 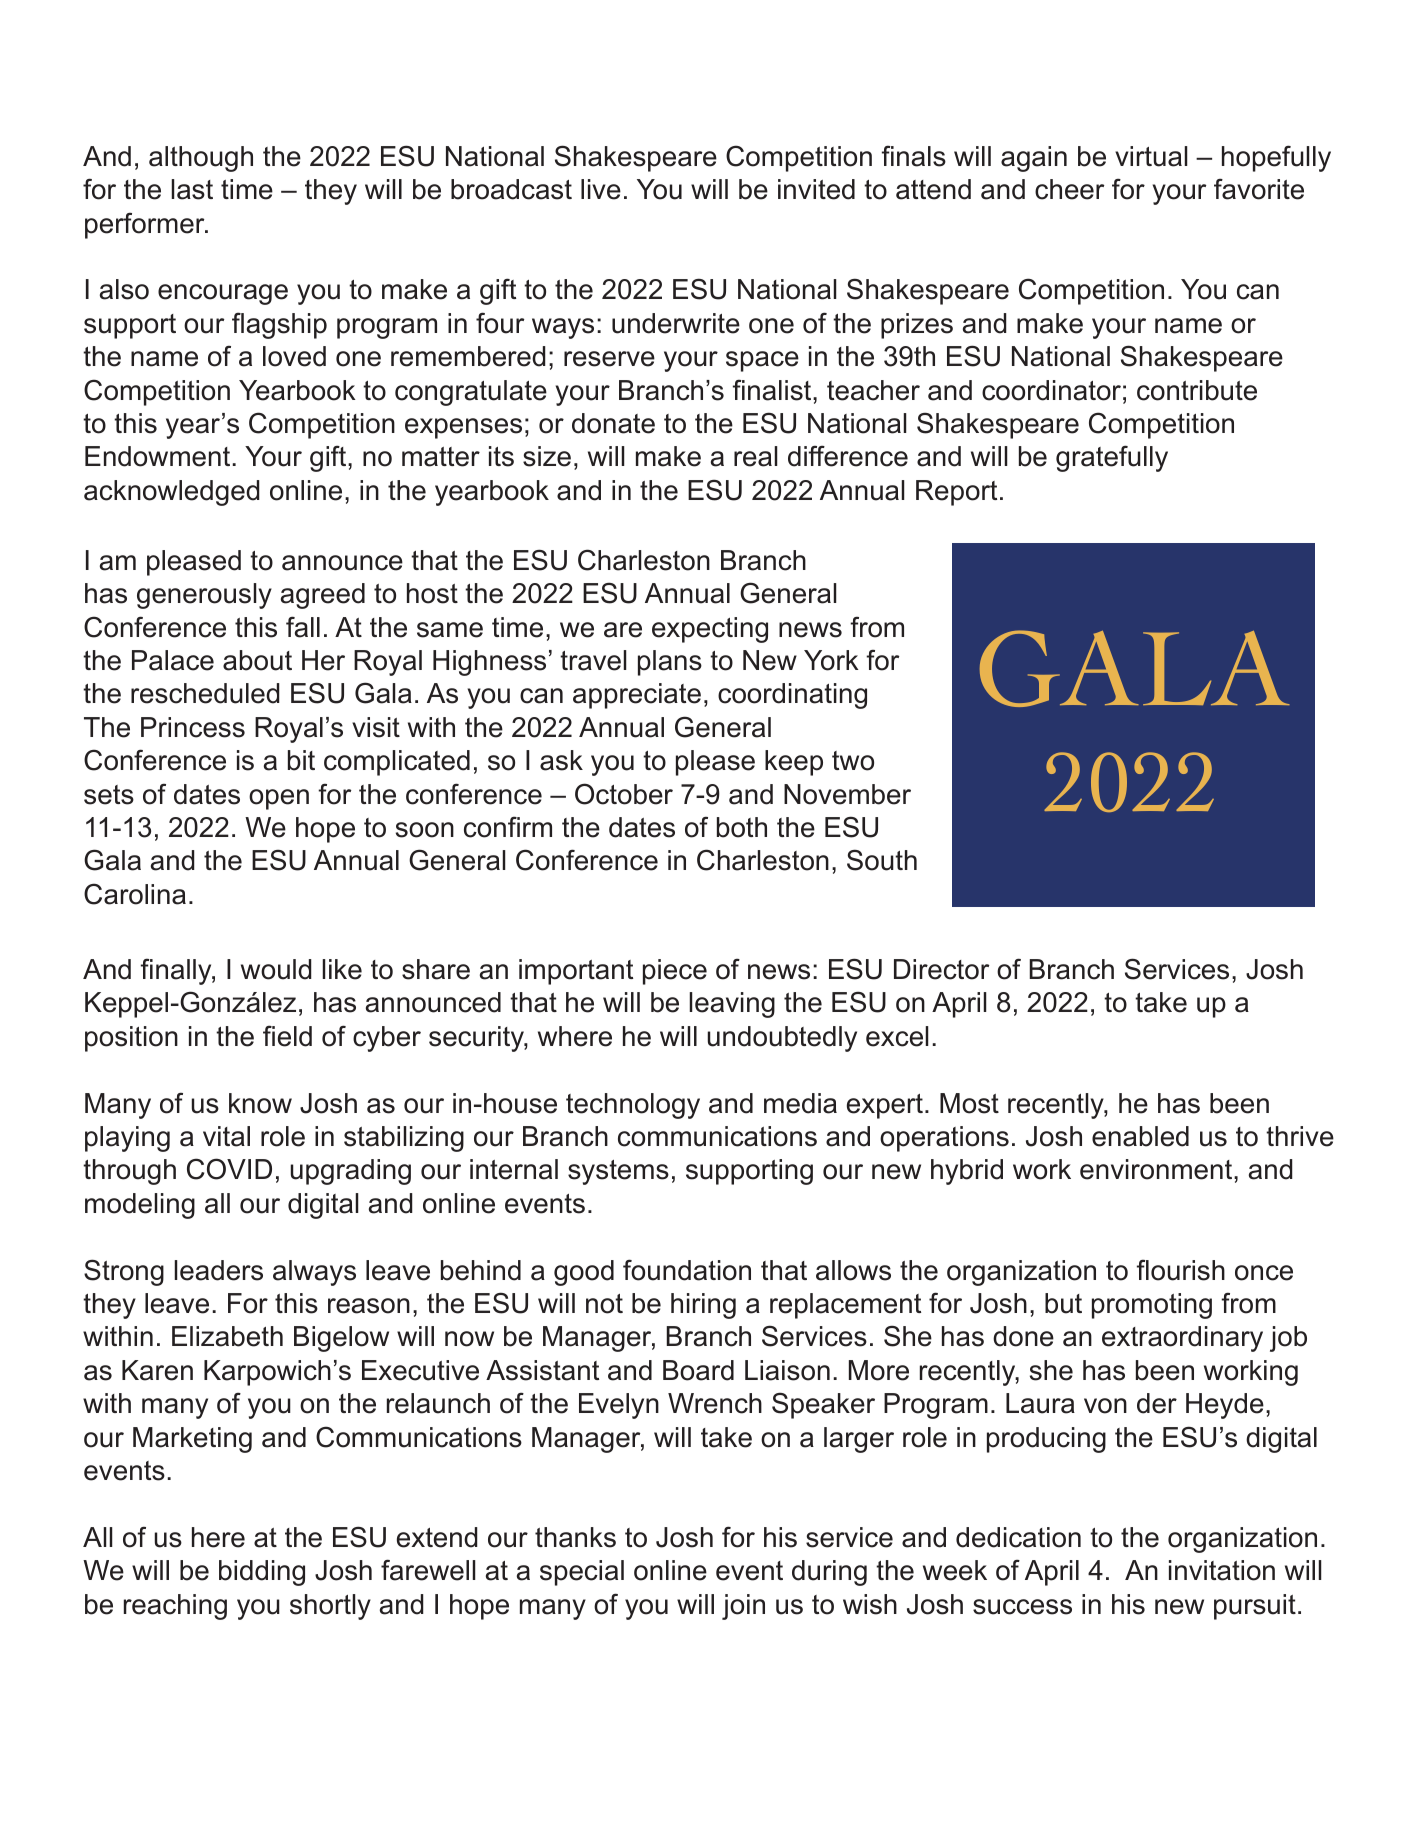 What do you see at coordinates (192, 189) in the document?
I see `last` at bounding box center [192, 189].
